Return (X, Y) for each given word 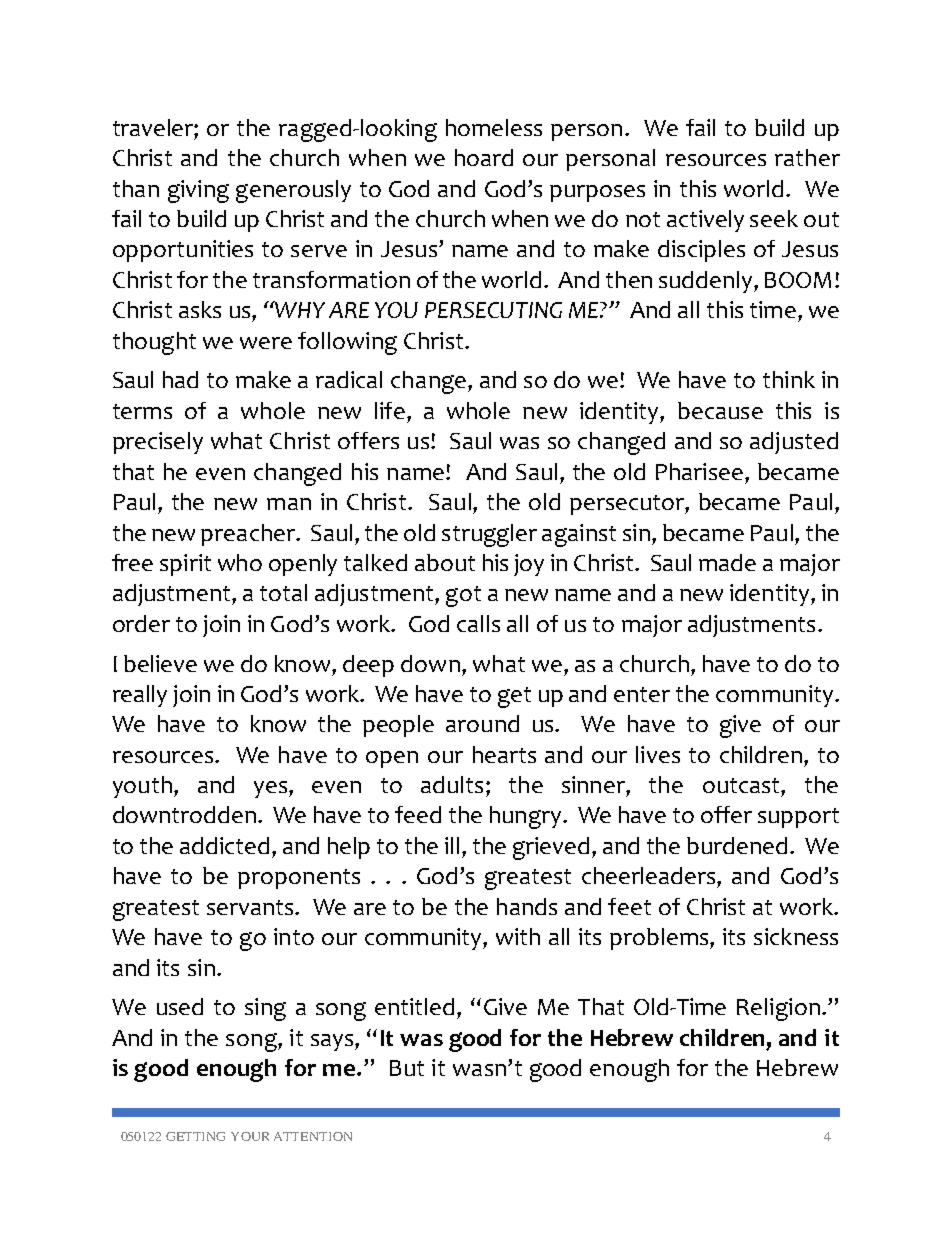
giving (198, 191)
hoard (484, 157)
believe (160, 663)
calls (478, 623)
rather (807, 157)
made (727, 562)
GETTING (195, 1136)
